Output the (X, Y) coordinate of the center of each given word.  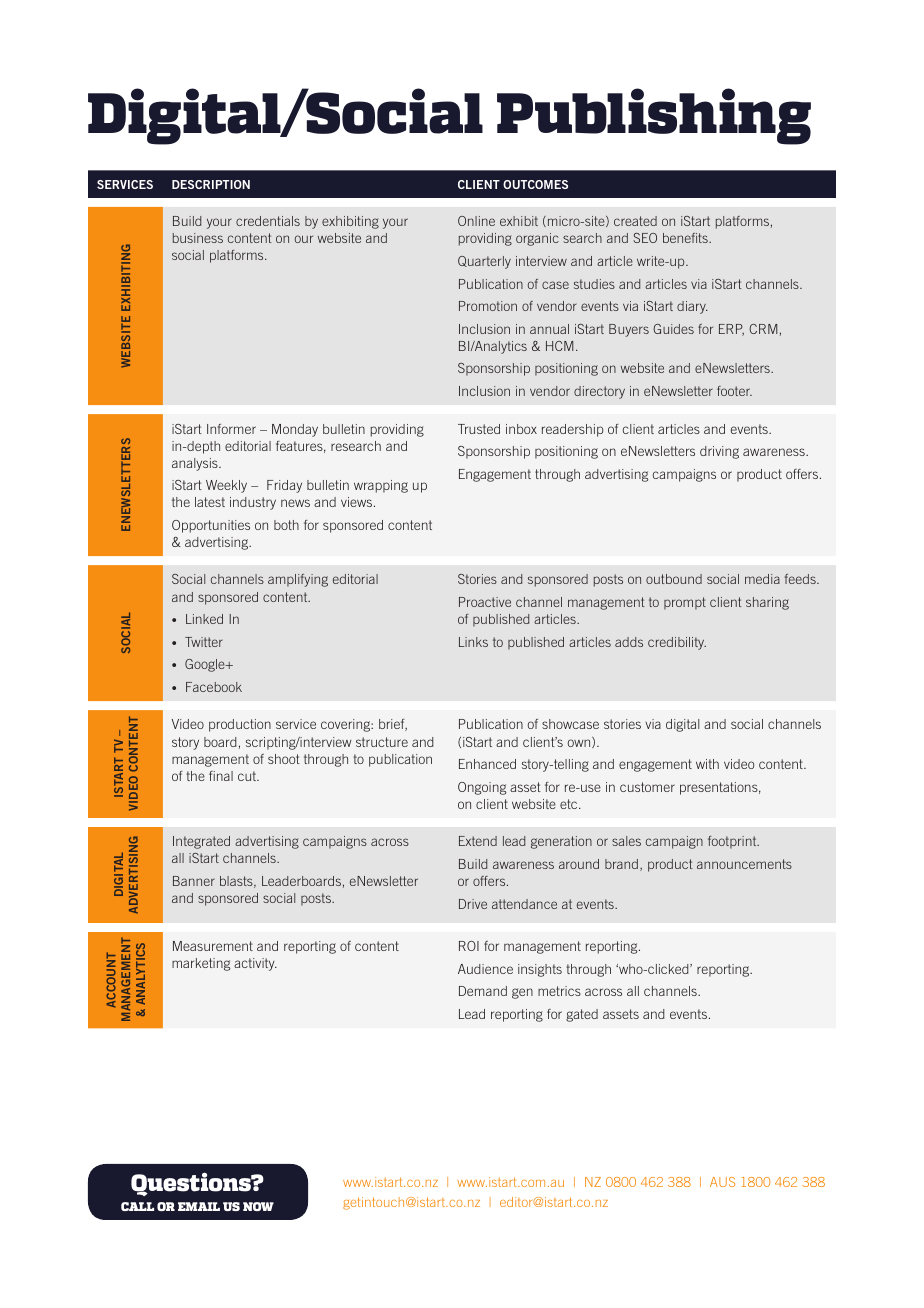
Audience (485, 969)
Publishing (654, 116)
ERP (731, 330)
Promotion (488, 306)
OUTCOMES (535, 184)
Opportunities (211, 526)
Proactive (485, 602)
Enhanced (487, 764)
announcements (744, 864)
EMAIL (199, 1206)
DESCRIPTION (211, 184)
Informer (231, 429)
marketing (201, 964)
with (707, 764)
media (762, 579)
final (221, 776)
